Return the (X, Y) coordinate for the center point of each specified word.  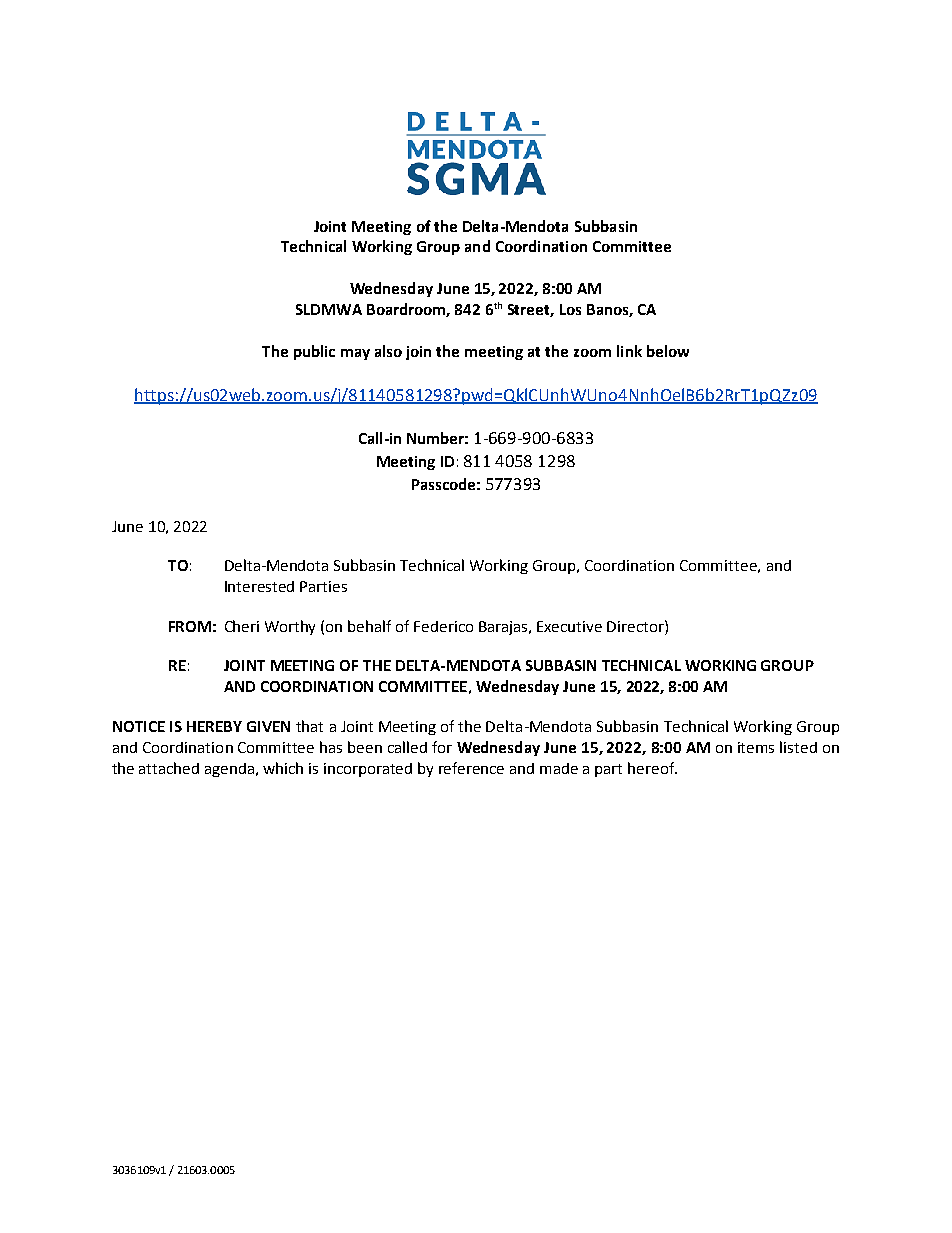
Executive (569, 626)
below (668, 351)
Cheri (242, 626)
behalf (369, 626)
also (388, 351)
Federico (443, 626)
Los (570, 309)
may (355, 354)
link (629, 351)
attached (169, 768)
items (756, 747)
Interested (259, 586)
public (314, 352)
